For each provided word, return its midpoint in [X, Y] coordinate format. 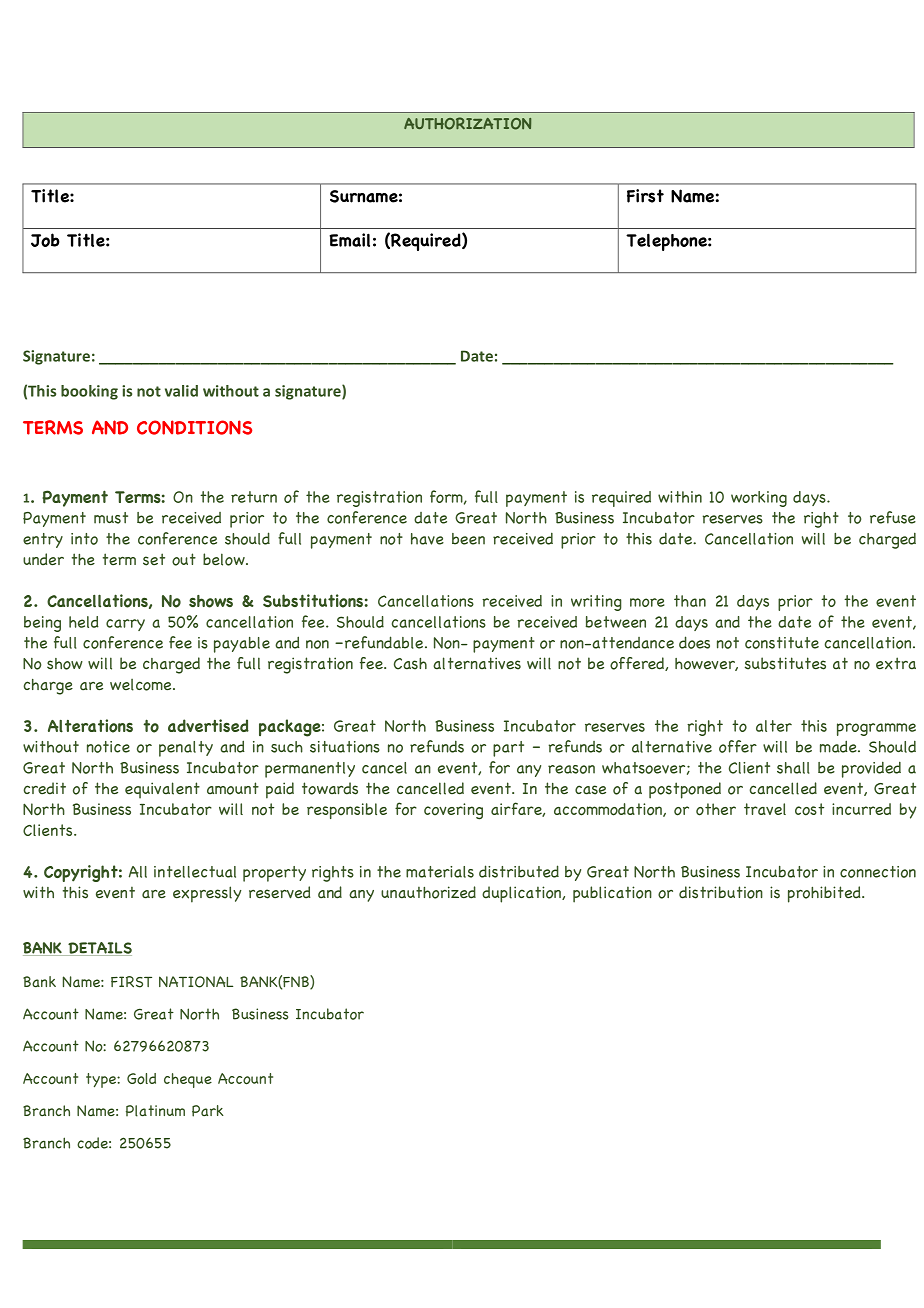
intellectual [195, 872]
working [759, 499]
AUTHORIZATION [467, 123]
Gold [141, 1079]
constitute [782, 643]
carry [125, 625]
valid [181, 391]
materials [440, 872]
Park [208, 1111]
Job [45, 240]
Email [349, 240]
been [468, 539]
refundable [384, 642]
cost [809, 809]
